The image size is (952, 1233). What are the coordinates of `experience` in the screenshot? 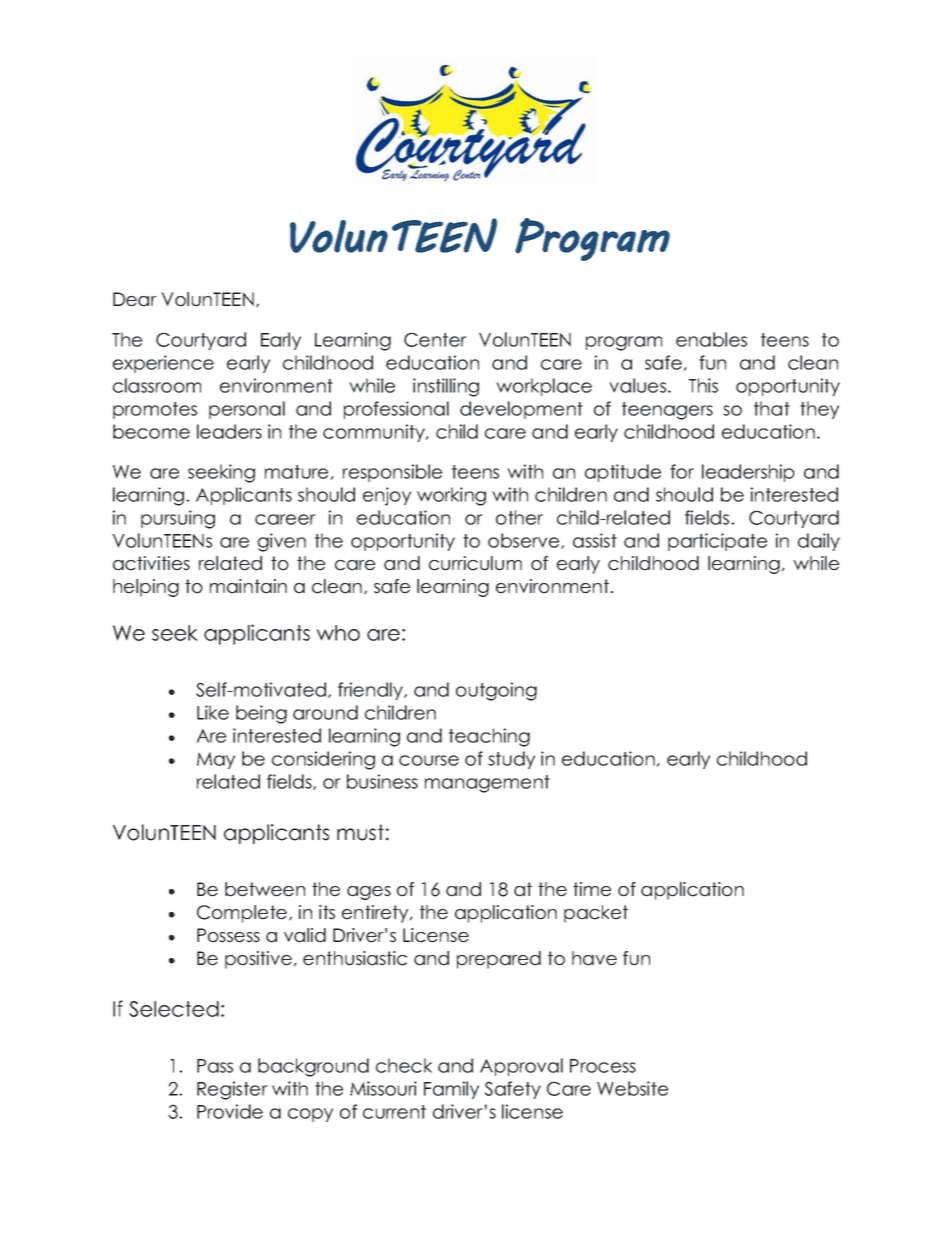 It's located at (163, 364).
